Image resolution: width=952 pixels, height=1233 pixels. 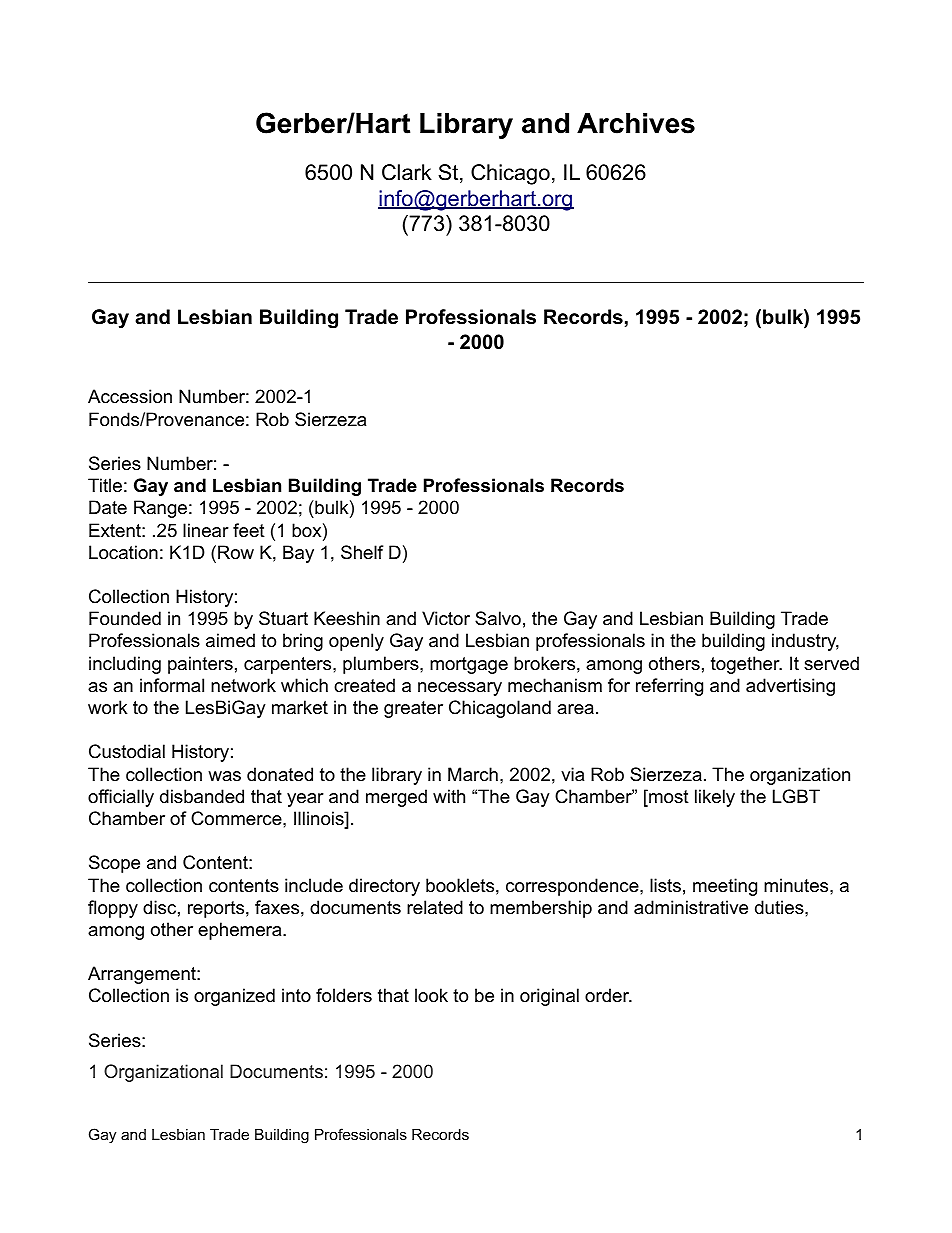 I want to click on with, so click(x=449, y=796).
